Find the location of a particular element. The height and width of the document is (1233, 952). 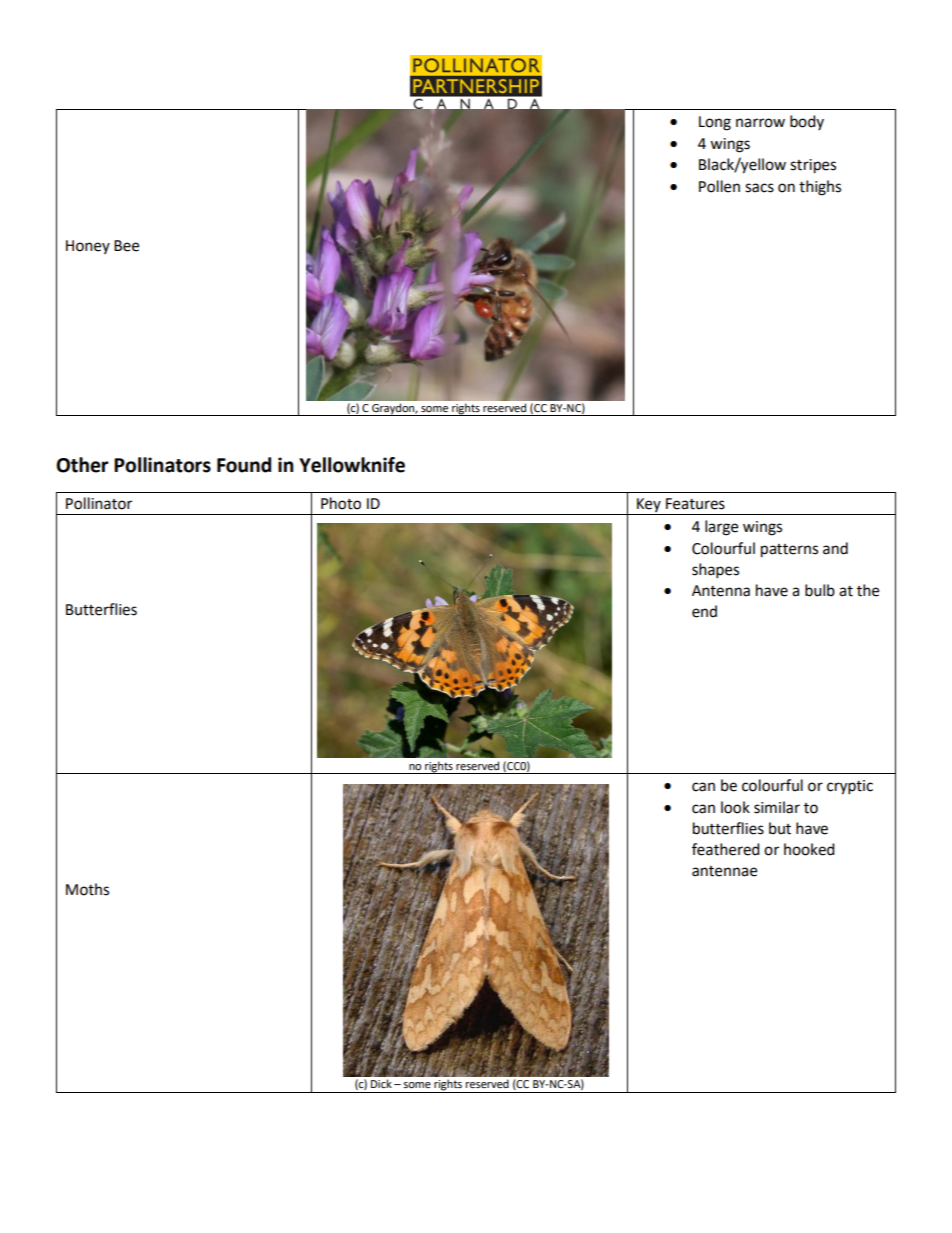

Photo is located at coordinates (341, 503).
